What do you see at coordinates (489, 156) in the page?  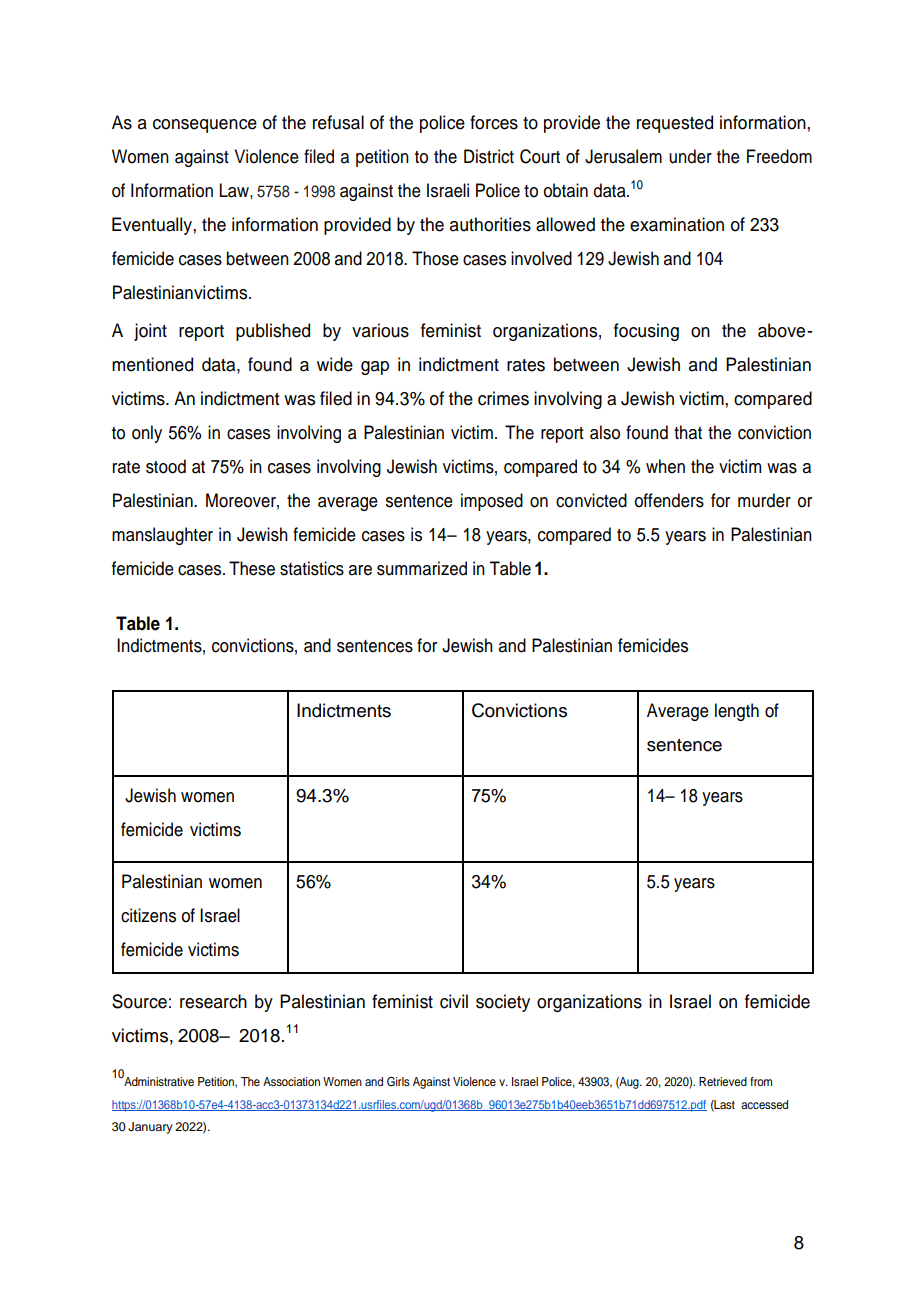 I see `District` at bounding box center [489, 156].
